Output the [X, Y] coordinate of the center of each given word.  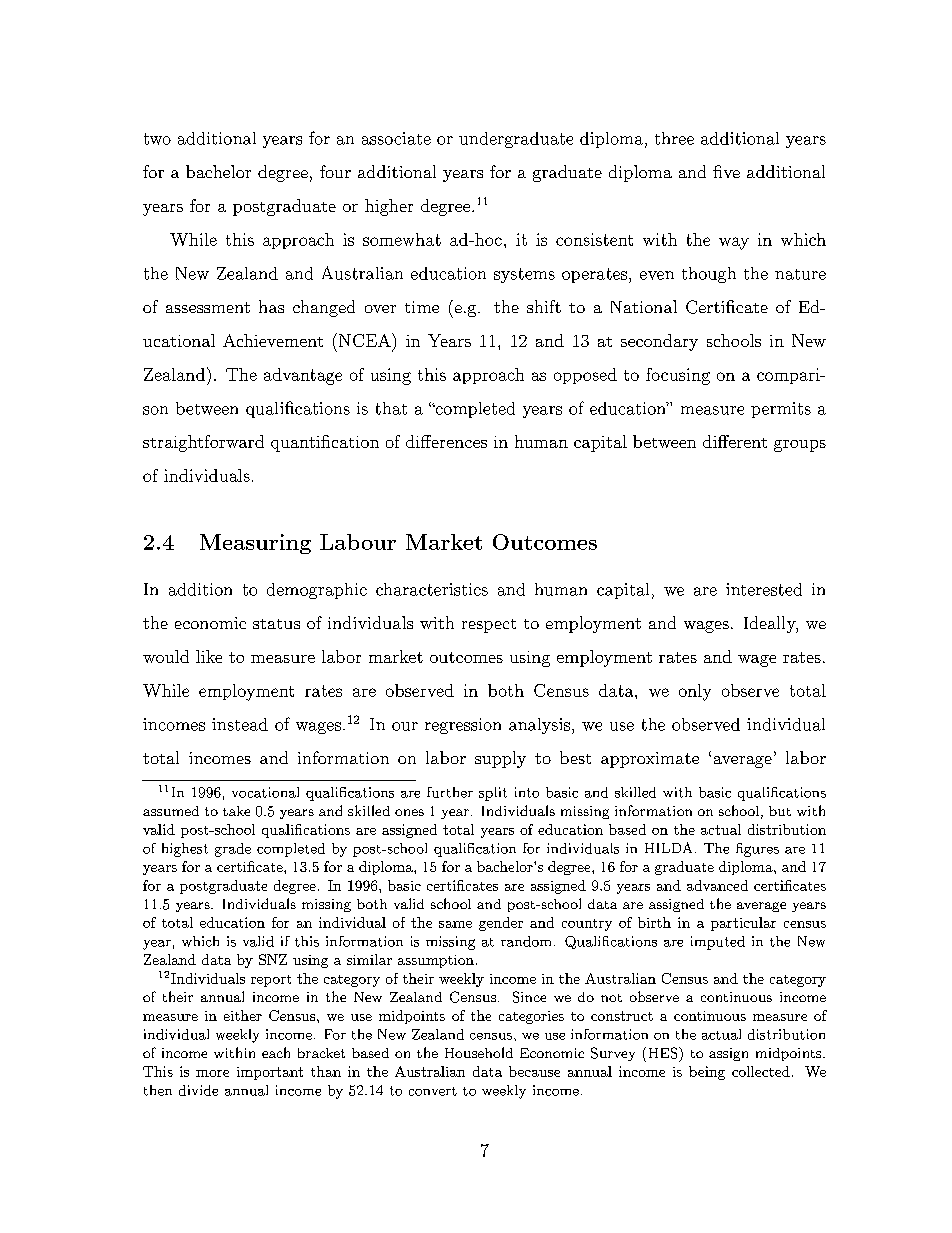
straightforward [203, 443]
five [726, 171]
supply [500, 759]
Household [479, 1052]
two [157, 139]
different [735, 441]
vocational [265, 792]
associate [396, 138]
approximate [650, 760]
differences [446, 441]
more [212, 1073]
